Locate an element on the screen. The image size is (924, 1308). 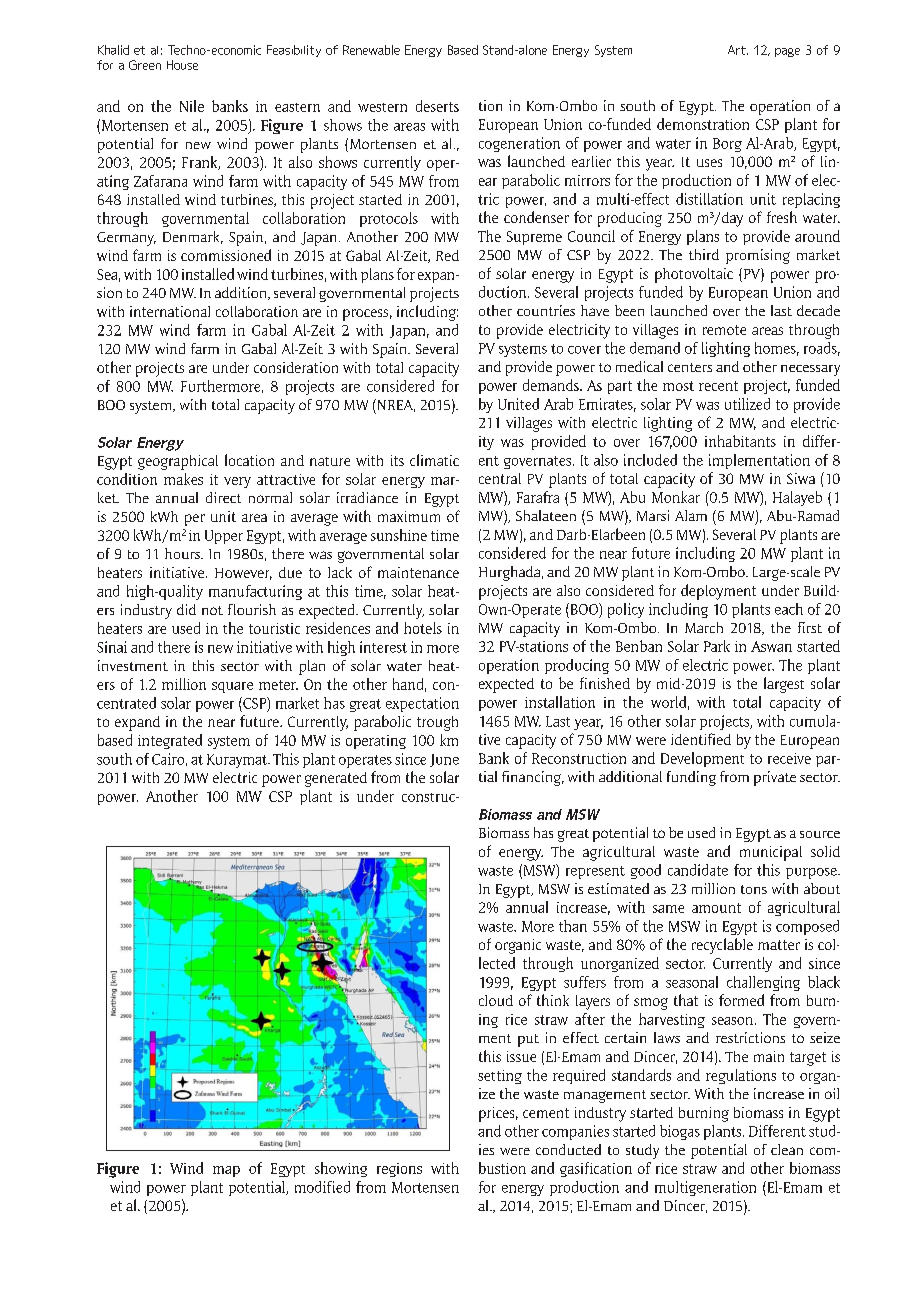
deserts is located at coordinates (437, 106).
